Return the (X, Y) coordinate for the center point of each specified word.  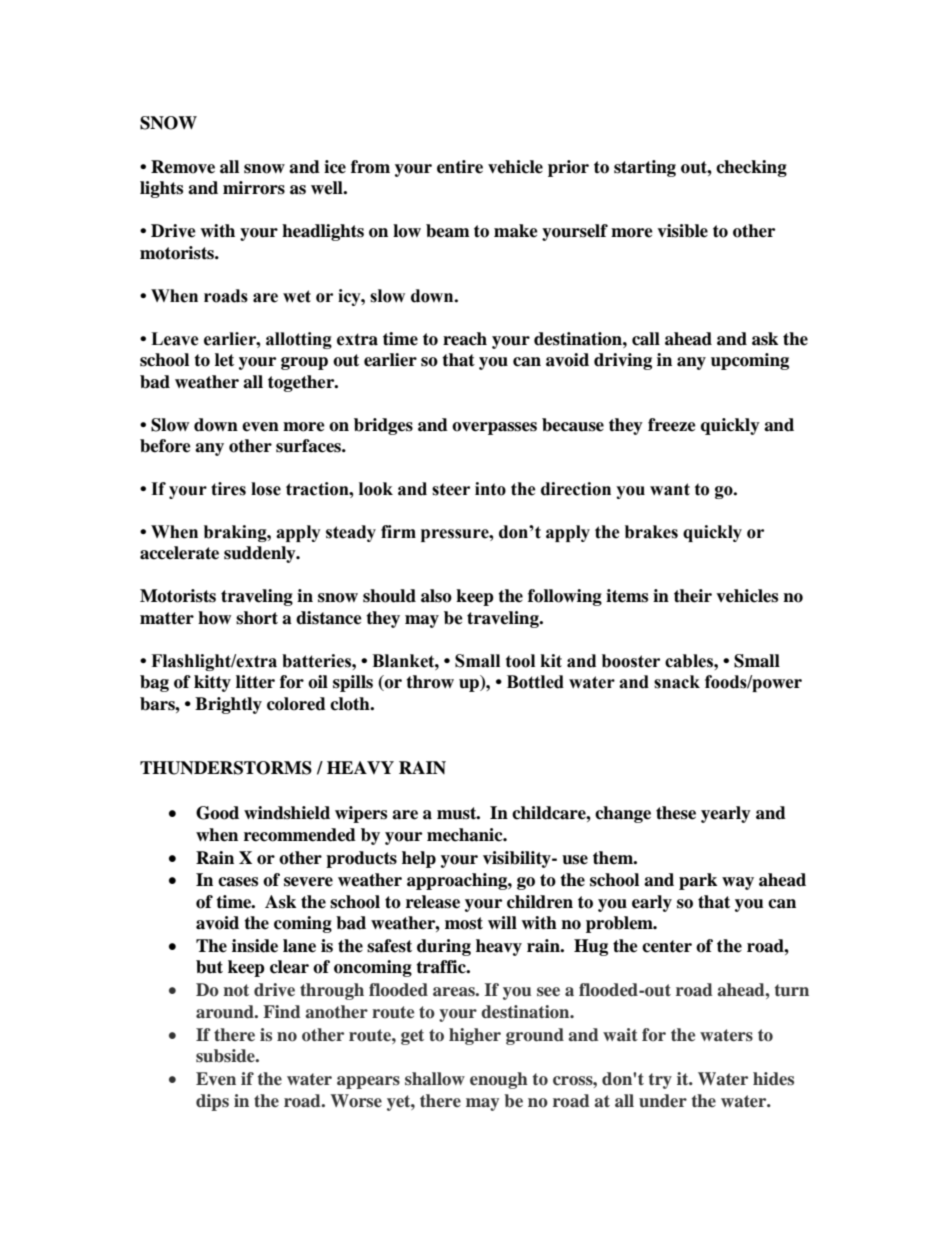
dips (212, 1102)
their (693, 596)
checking (751, 168)
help (419, 859)
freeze (672, 425)
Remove (183, 167)
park (698, 881)
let (224, 360)
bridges (383, 426)
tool (520, 661)
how (214, 618)
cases (238, 882)
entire (460, 167)
